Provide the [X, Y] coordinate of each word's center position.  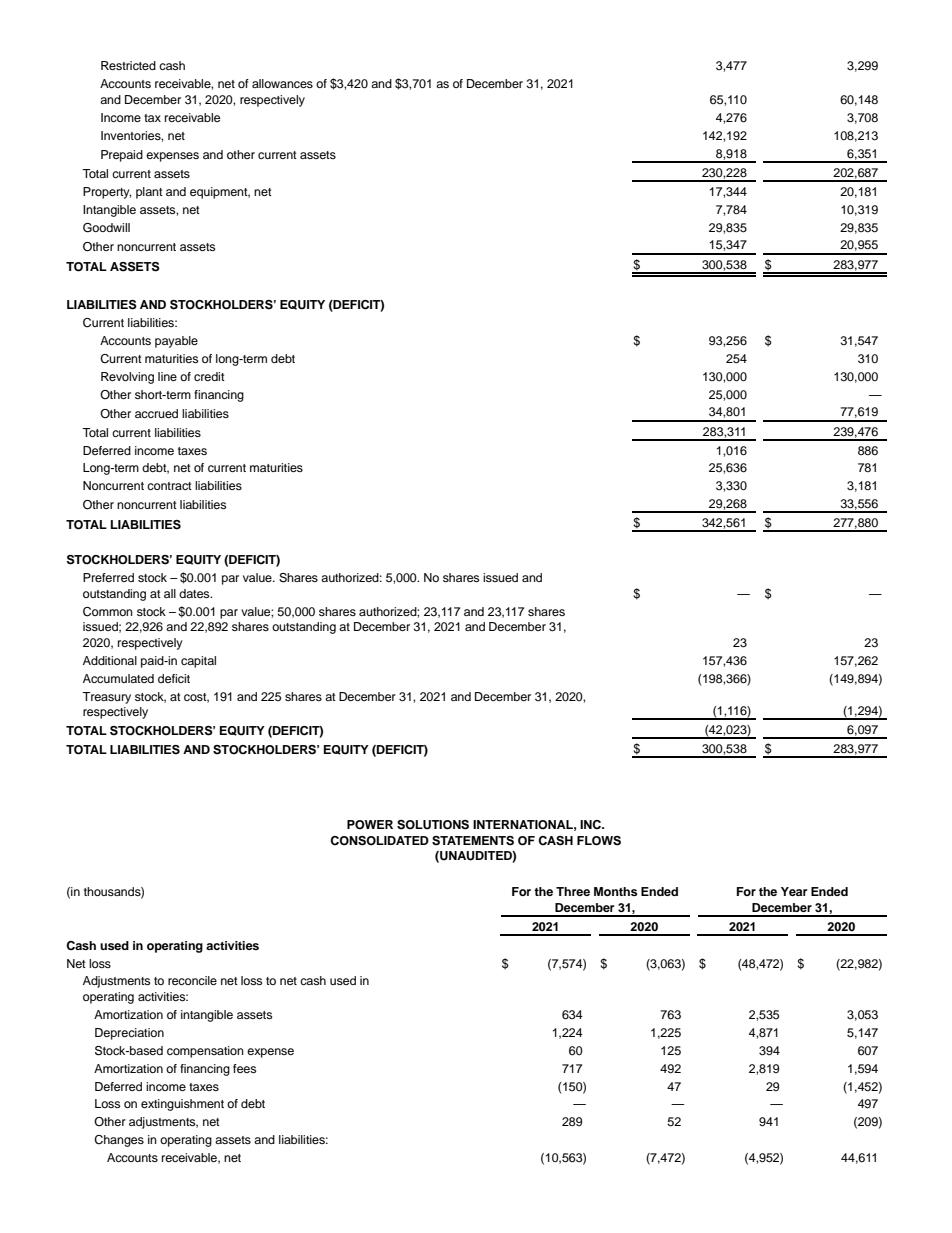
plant [149, 193]
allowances [282, 83]
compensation [205, 1052]
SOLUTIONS [433, 825]
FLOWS [599, 841]
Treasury [106, 698]
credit [209, 376]
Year [794, 891]
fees [244, 1068]
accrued [156, 413]
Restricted [128, 65]
